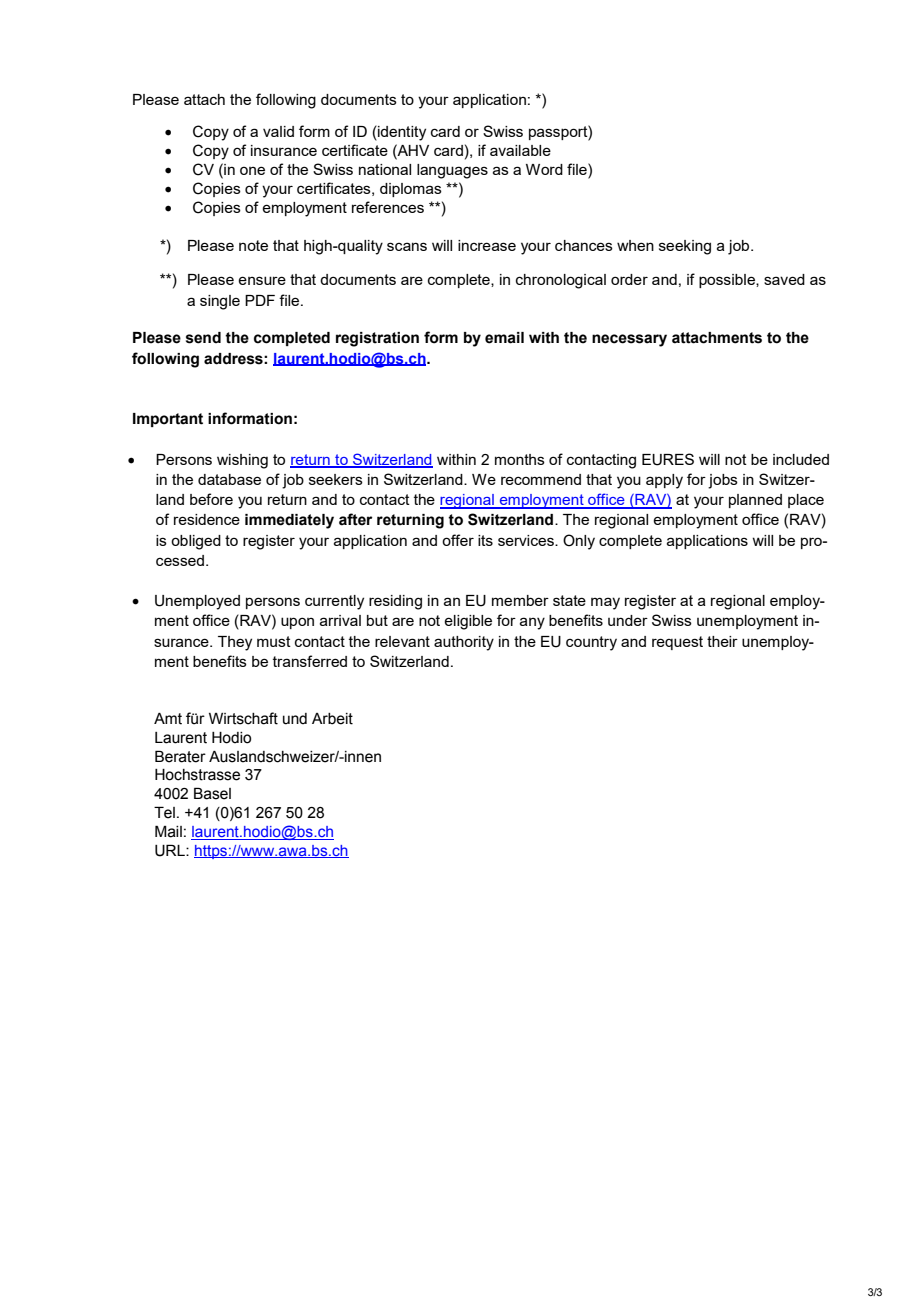 The image size is (924, 1308). Describe the element at coordinates (723, 481) in the image. I see `jobs` at that location.
